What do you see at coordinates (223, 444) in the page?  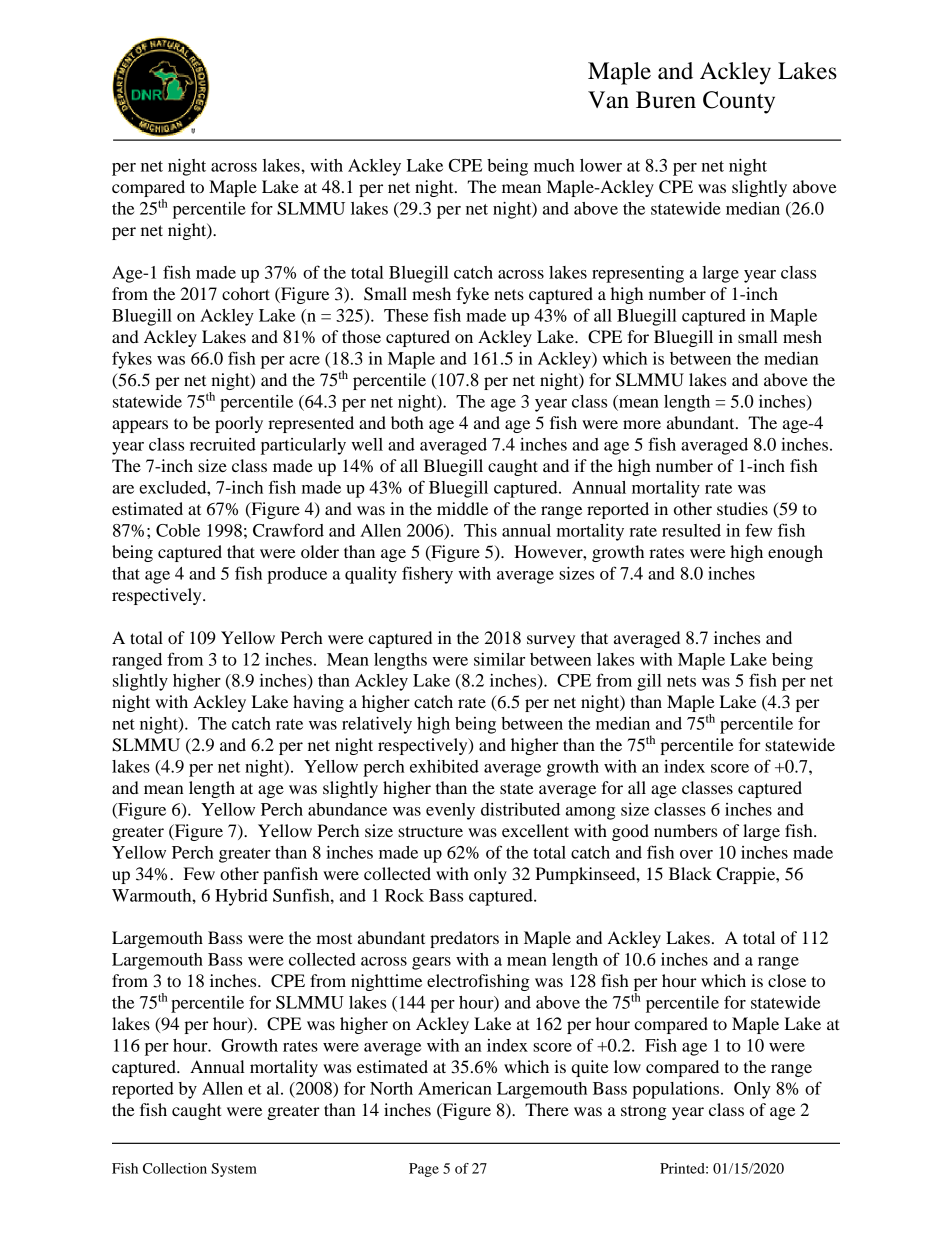 I see `recruited` at bounding box center [223, 444].
